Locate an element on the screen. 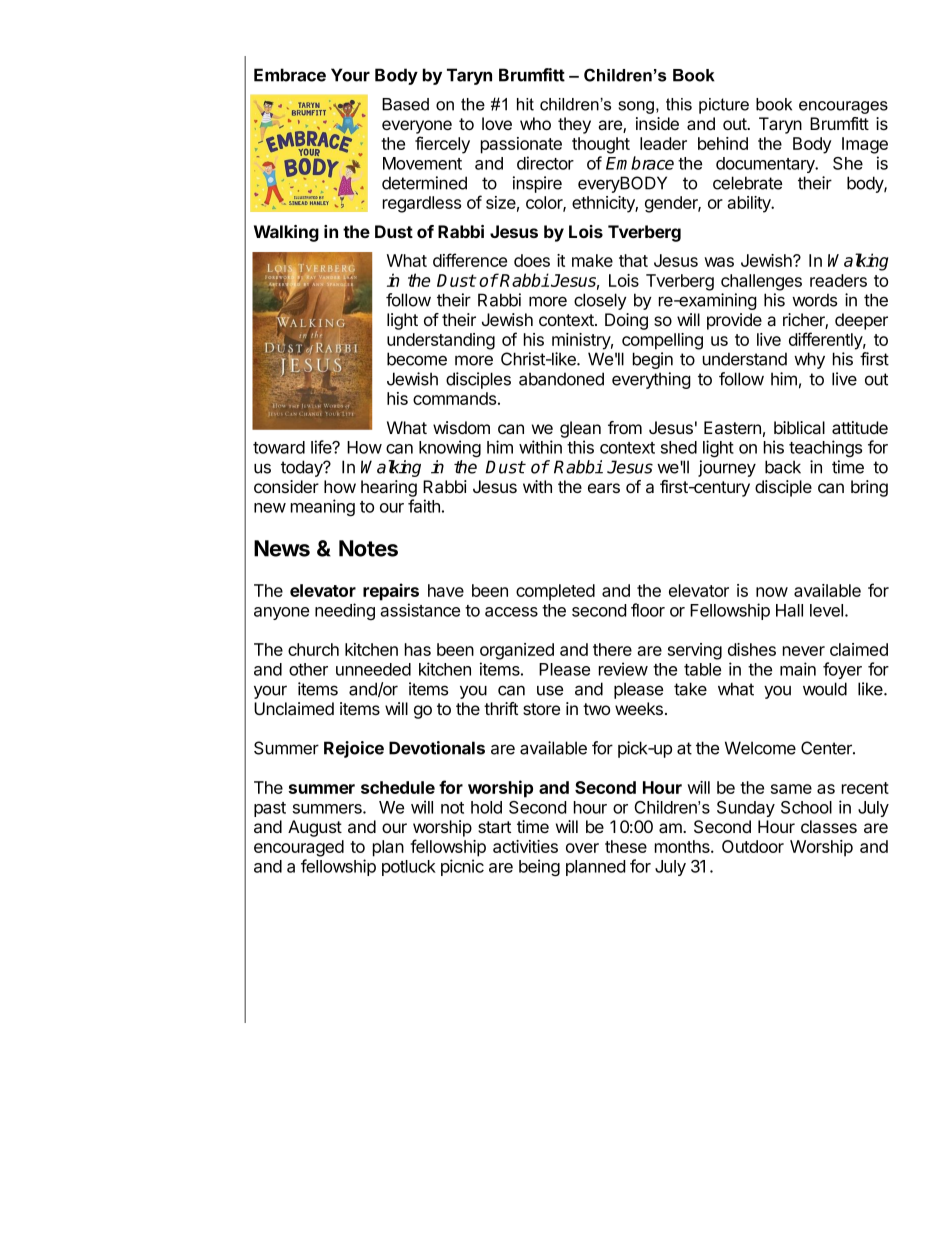 Image resolution: width=952 pixels, height=1233 pixels. August is located at coordinates (315, 828).
